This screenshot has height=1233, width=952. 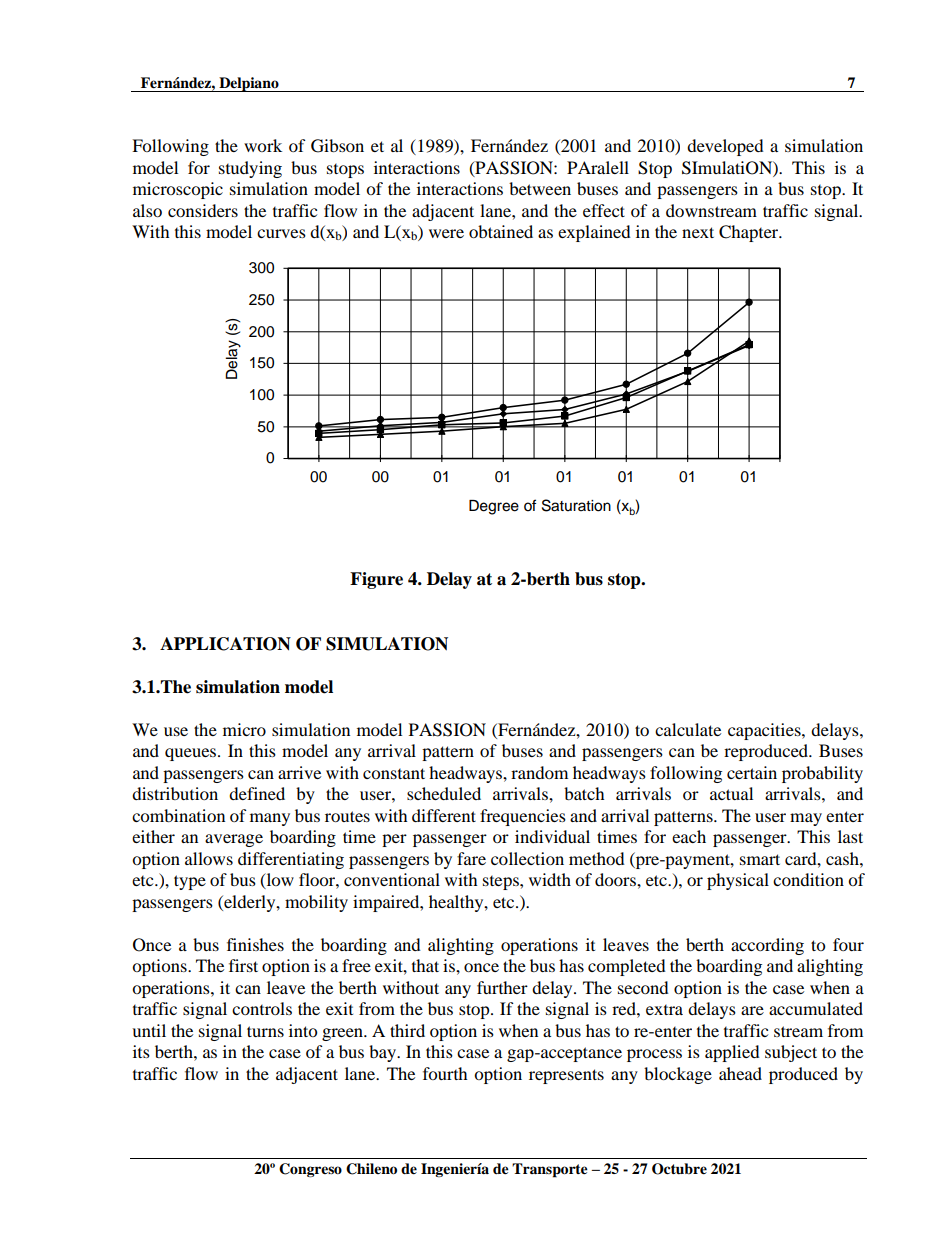 What do you see at coordinates (725, 147) in the screenshot?
I see `developed` at bounding box center [725, 147].
